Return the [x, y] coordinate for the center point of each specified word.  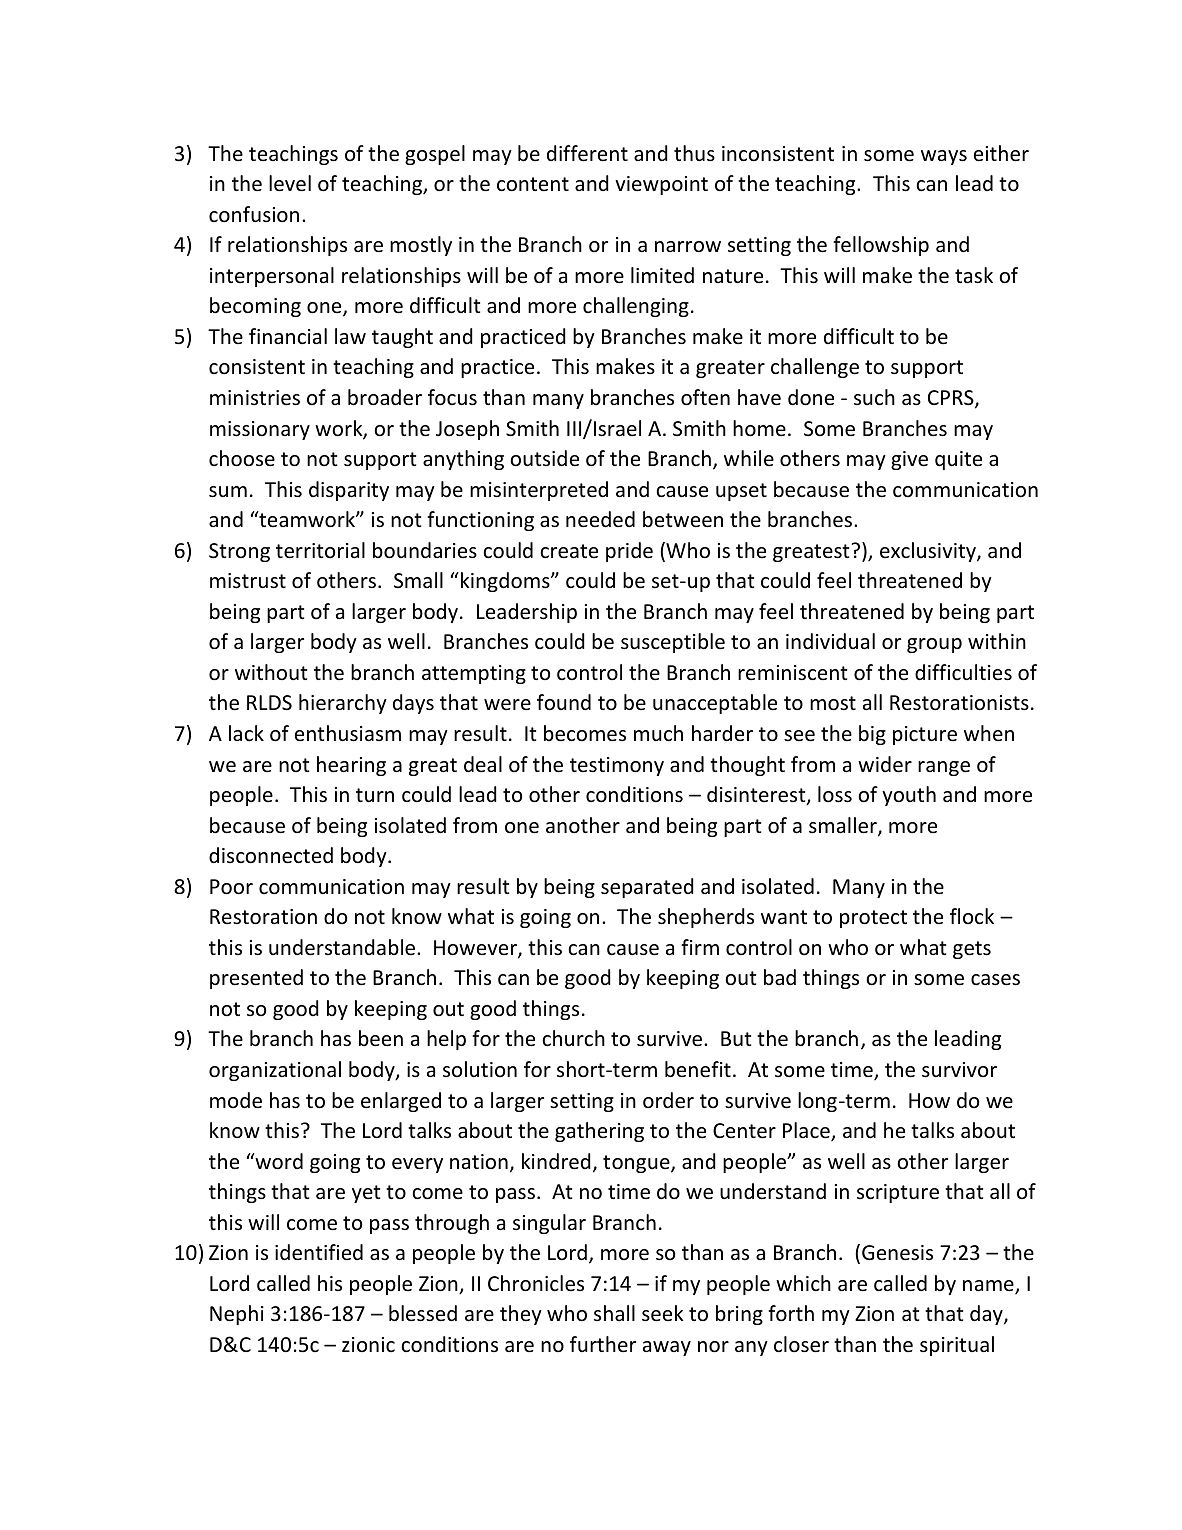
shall [614, 1313]
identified [319, 1252]
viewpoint [661, 185]
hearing [351, 766]
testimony [617, 766]
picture [925, 735]
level [290, 183]
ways [944, 157]
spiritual [957, 1346]
